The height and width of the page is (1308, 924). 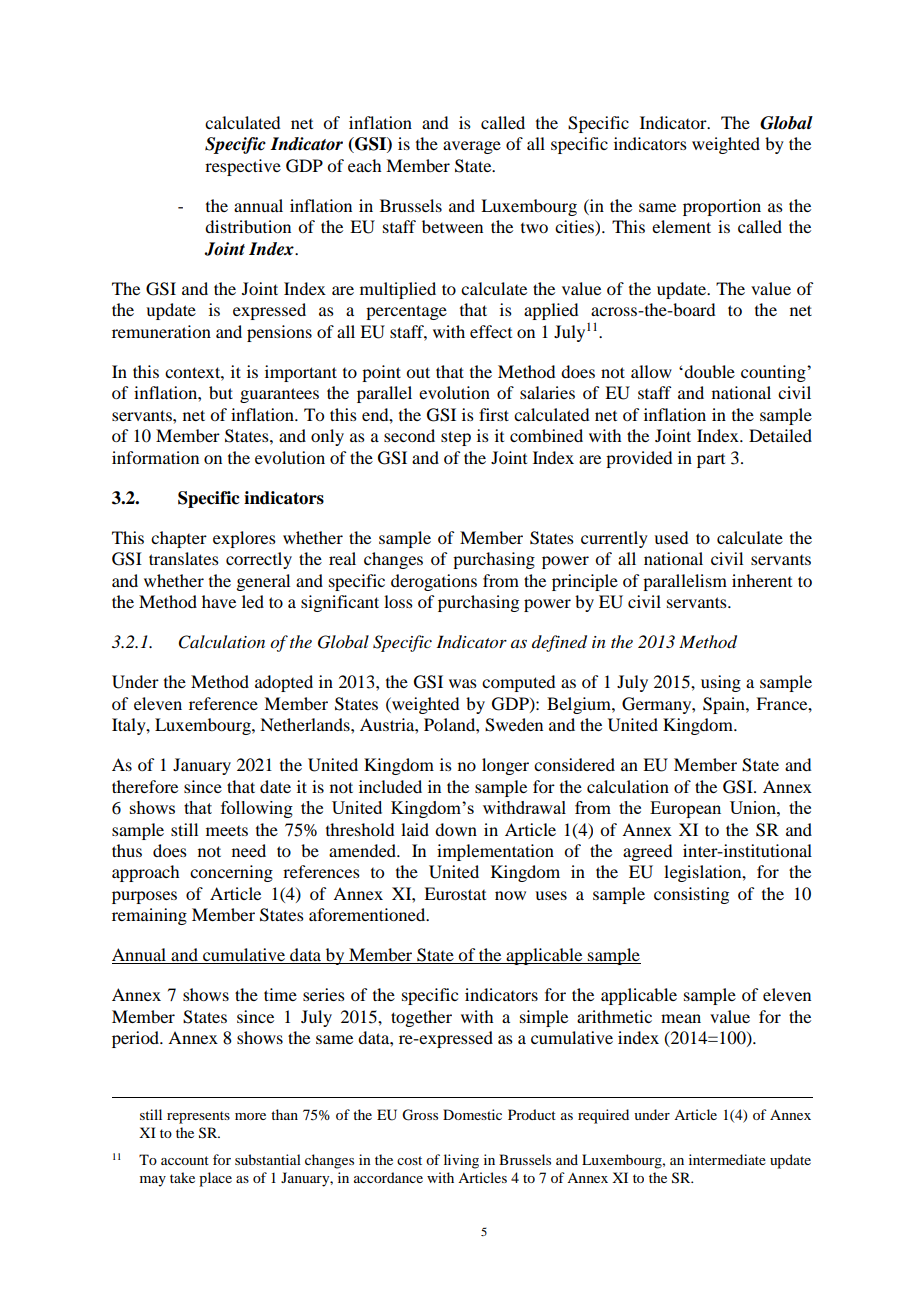 I want to click on proportion, so click(x=722, y=207).
